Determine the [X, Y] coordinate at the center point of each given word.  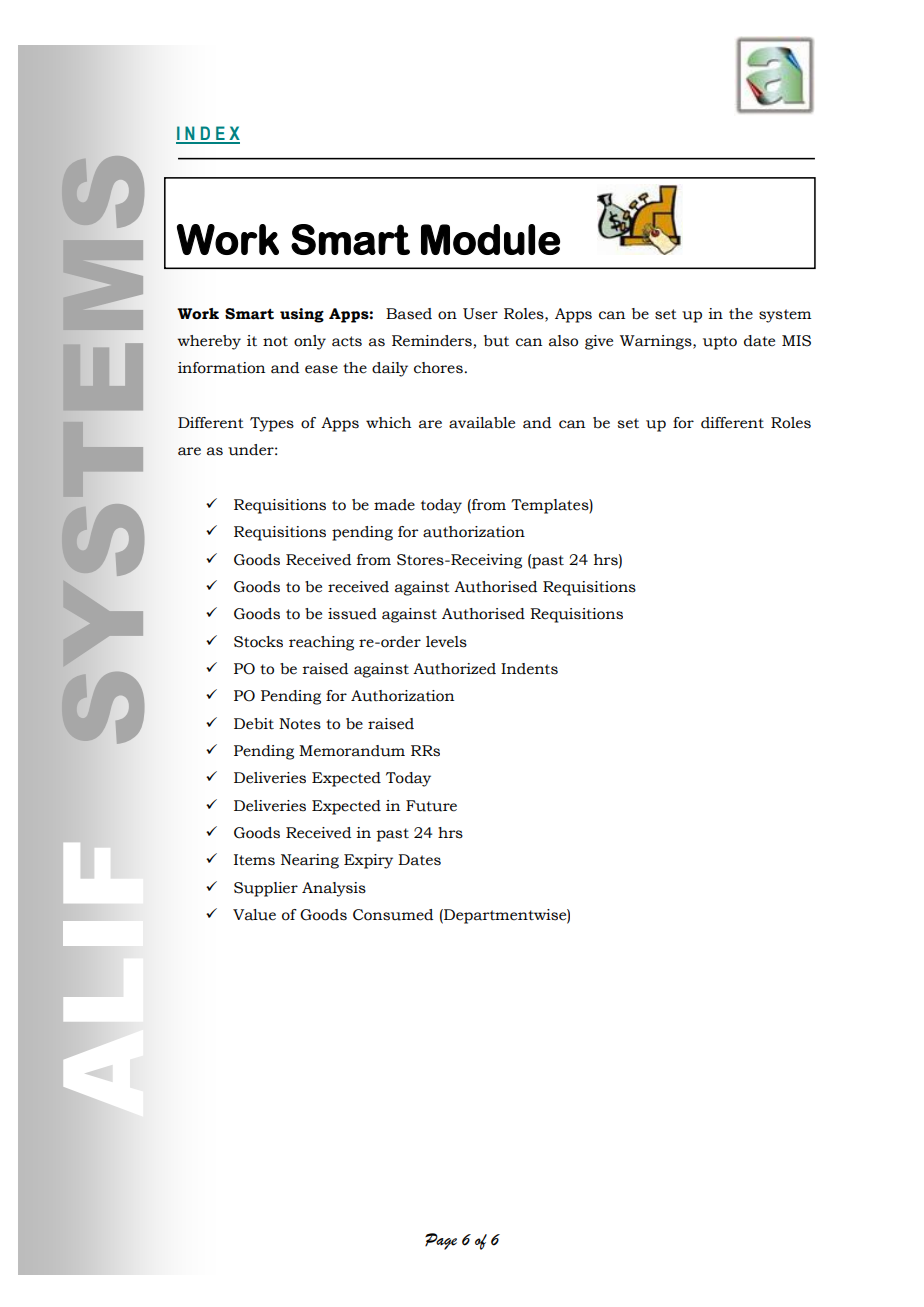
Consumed [393, 915]
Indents [529, 669]
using [302, 315]
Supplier [266, 889]
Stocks [258, 642]
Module [490, 239]
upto [720, 343]
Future [431, 806]
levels [446, 642]
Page [441, 1241]
